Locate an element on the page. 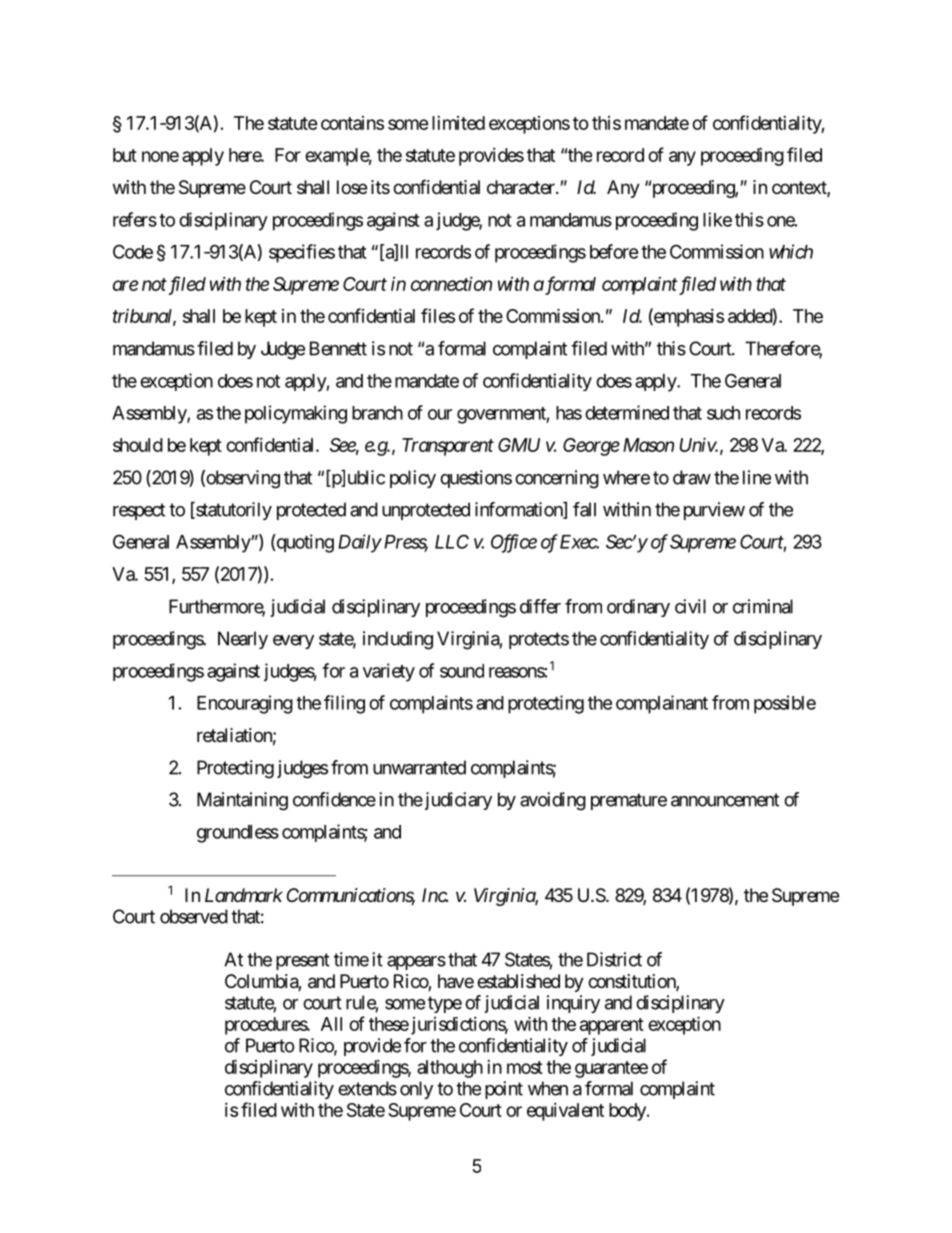  but is located at coordinates (125, 155).
